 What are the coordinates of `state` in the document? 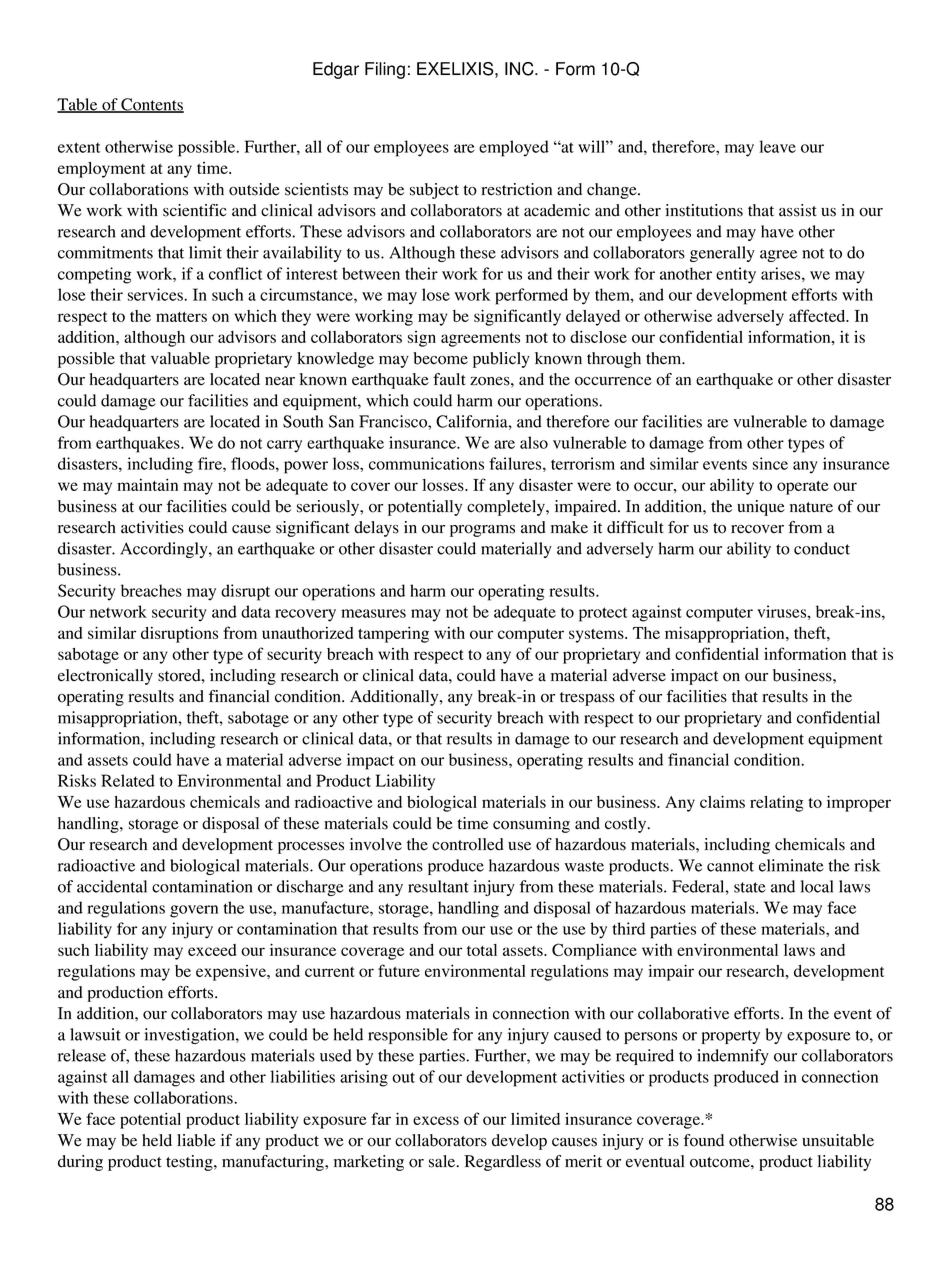 It's located at (750, 887).
